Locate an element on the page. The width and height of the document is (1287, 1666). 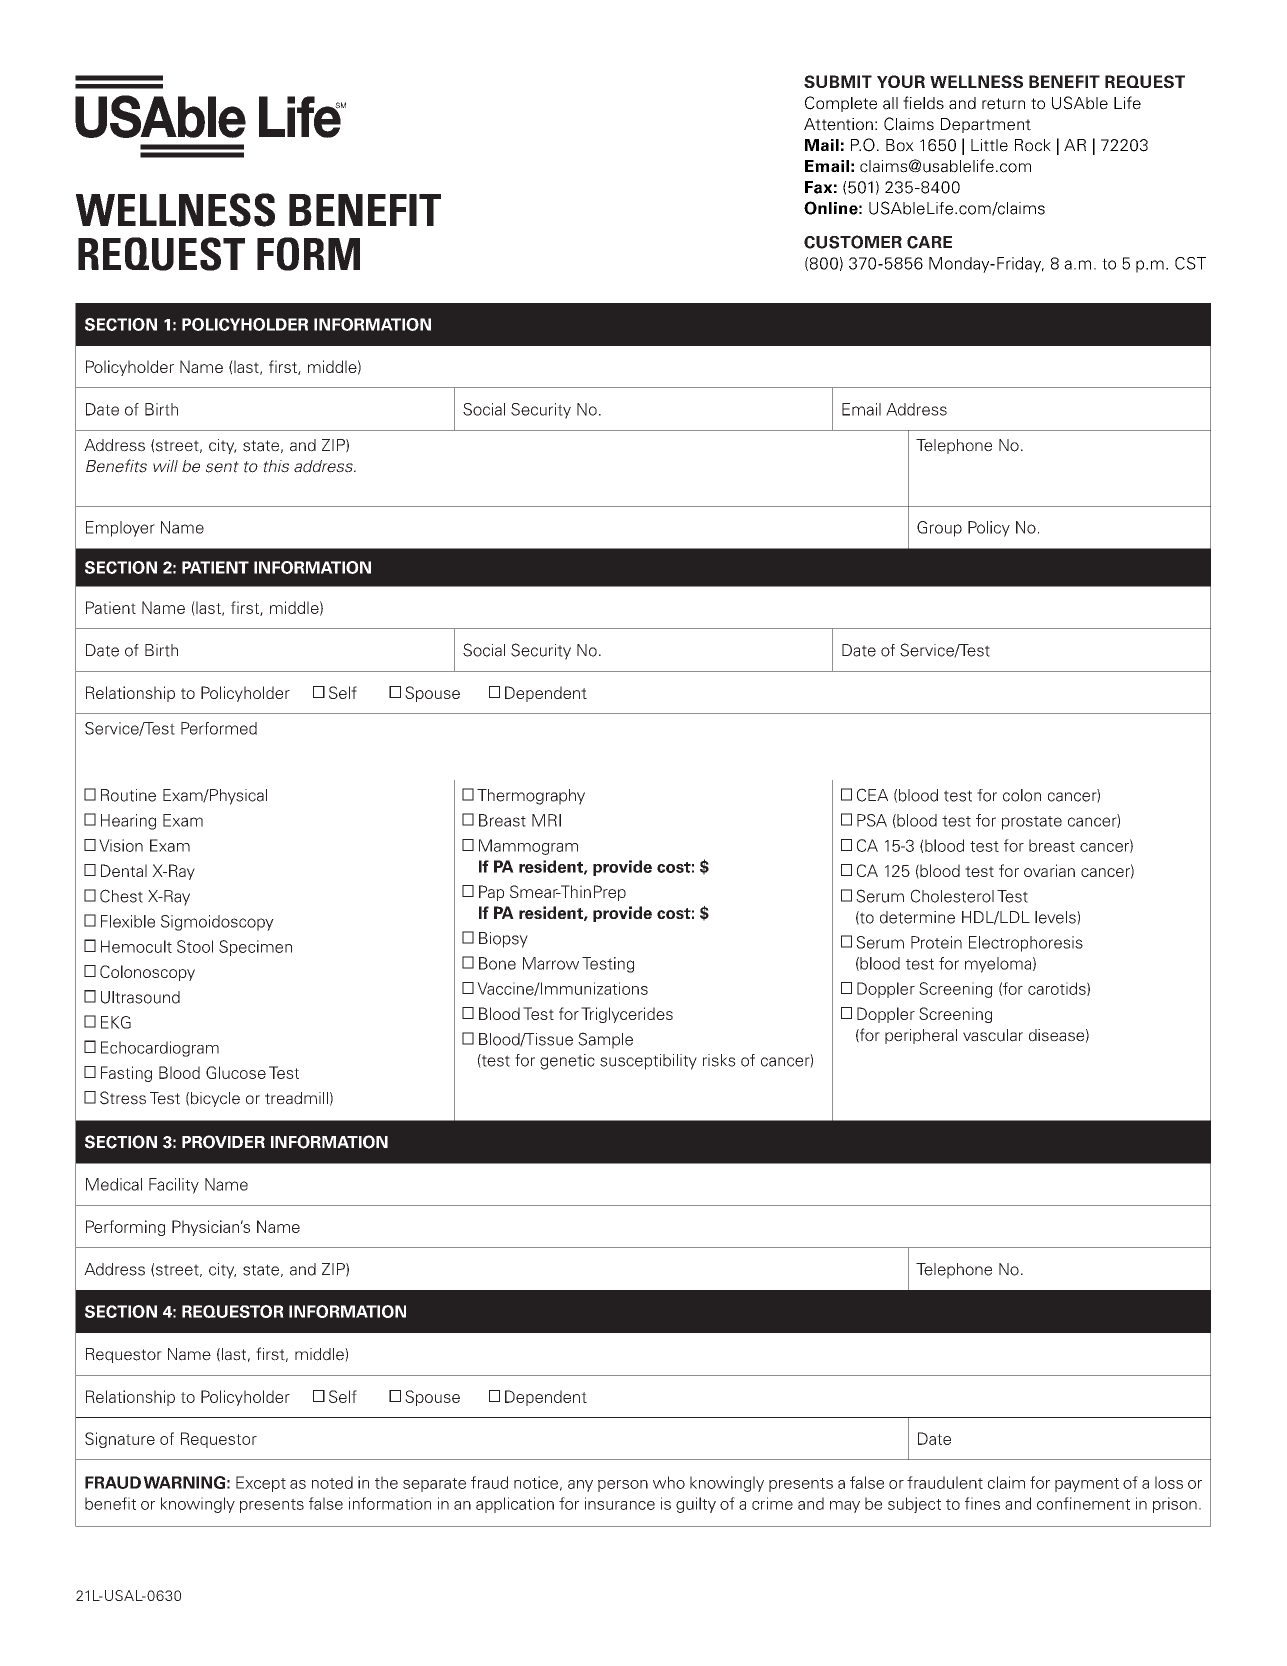
Attention is located at coordinates (838, 124).
